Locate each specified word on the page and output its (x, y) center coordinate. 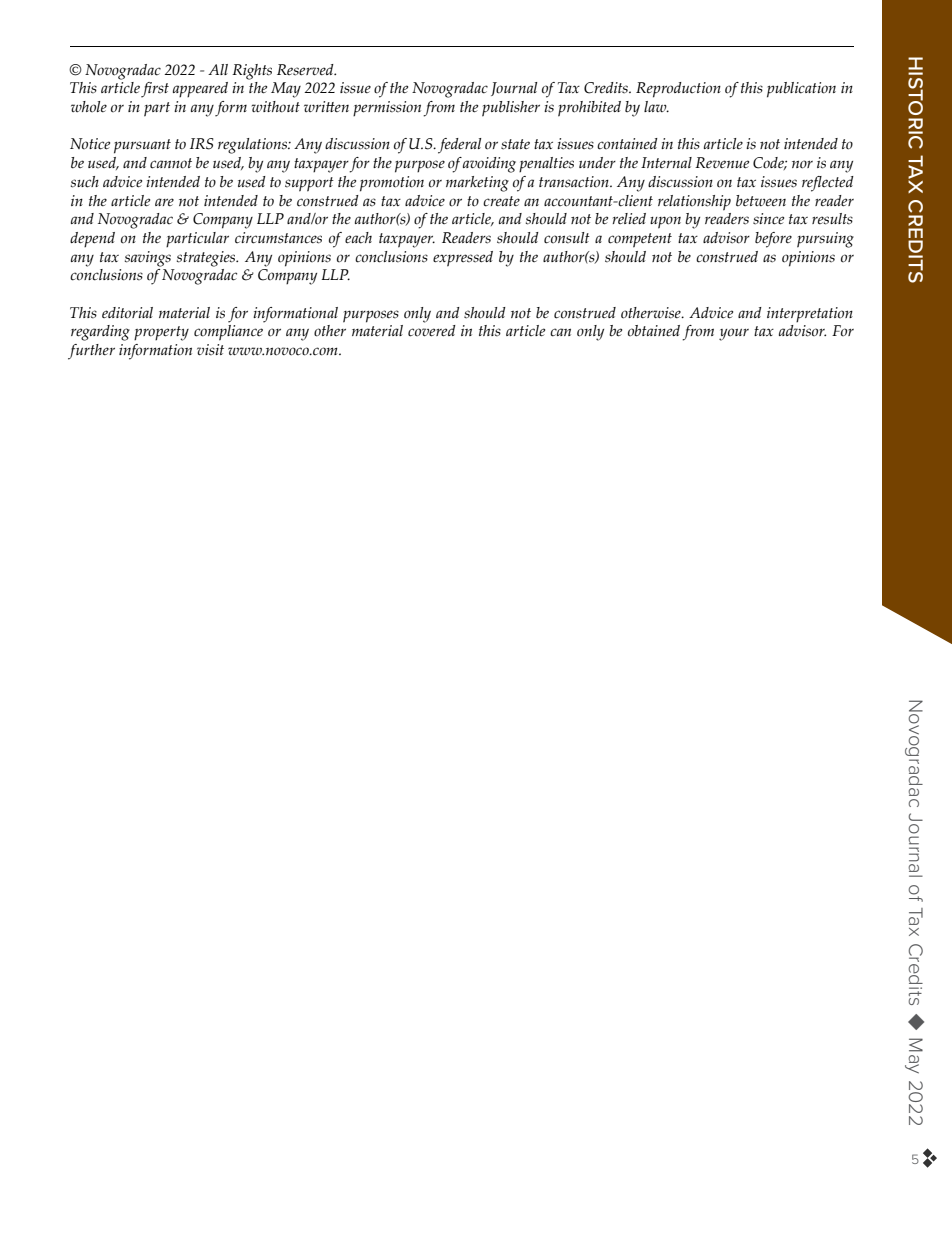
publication (801, 90)
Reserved (306, 70)
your (734, 334)
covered (432, 329)
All (218, 69)
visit (210, 350)
